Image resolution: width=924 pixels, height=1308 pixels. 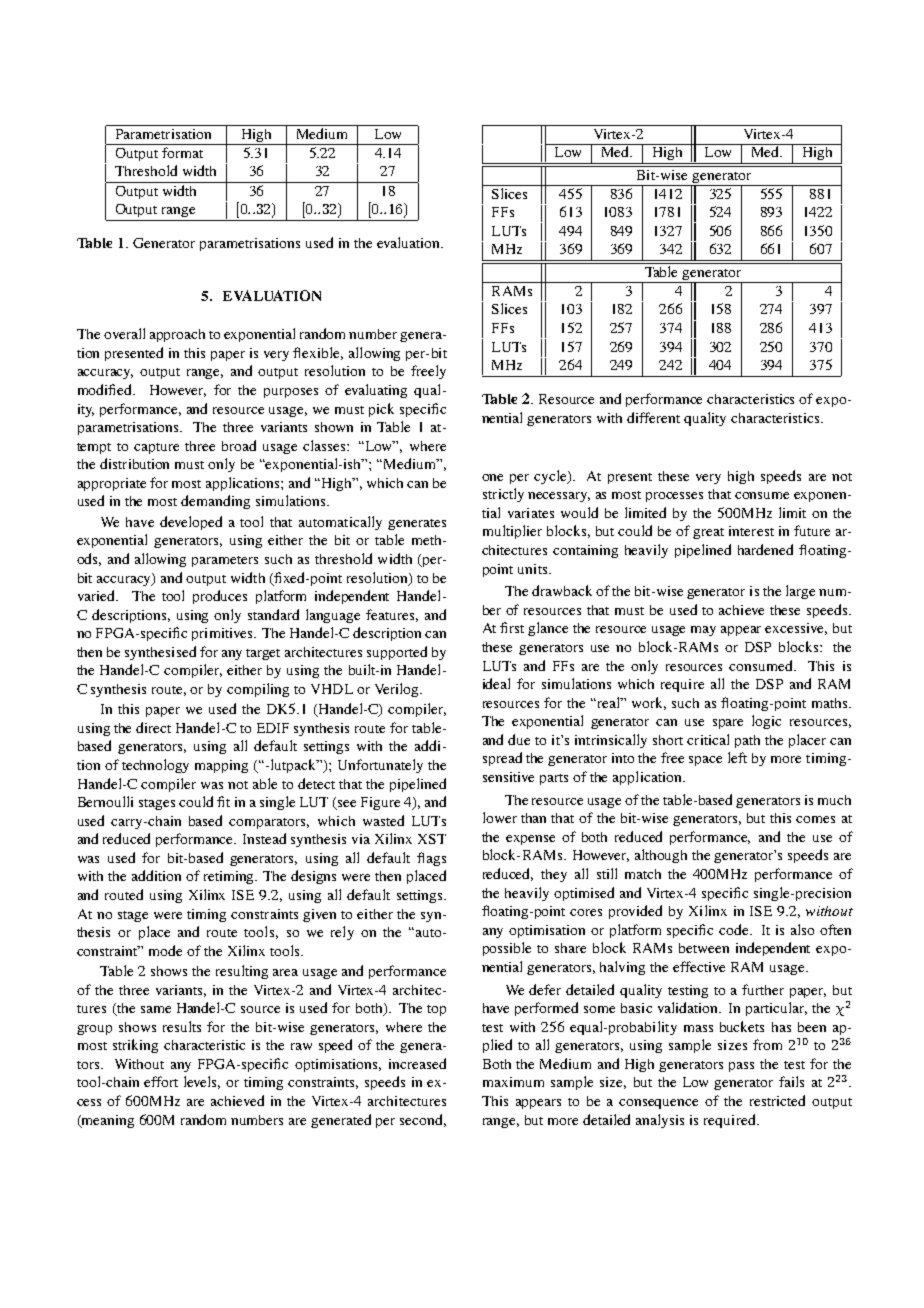 I want to click on may, so click(x=703, y=631).
